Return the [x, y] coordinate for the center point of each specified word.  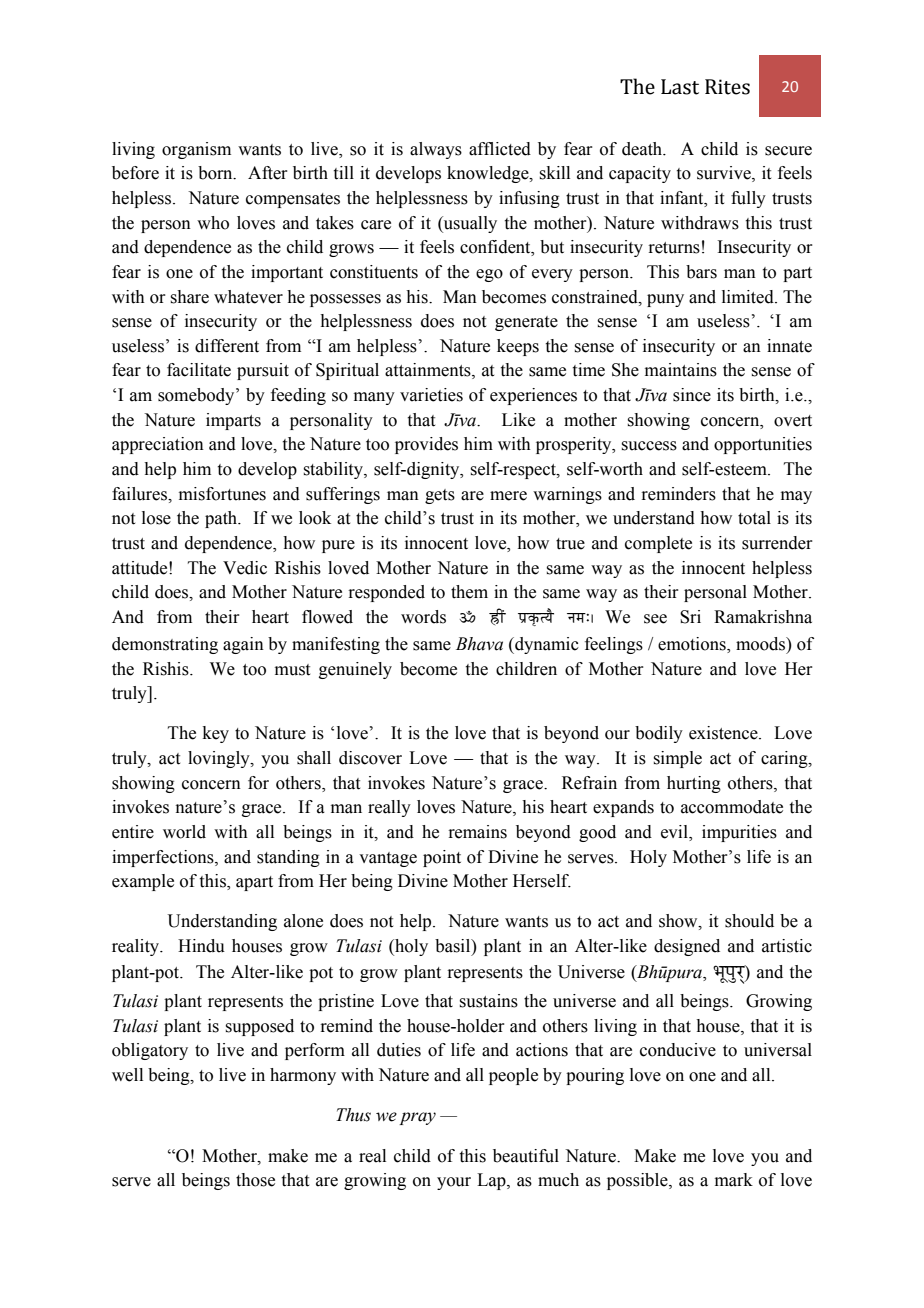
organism [196, 150]
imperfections [164, 858]
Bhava [479, 644]
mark [734, 1180]
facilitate [199, 370]
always [436, 150]
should [749, 921]
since [692, 395]
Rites [727, 87]
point [442, 858]
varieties [431, 395]
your [454, 1183]
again [243, 645]
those [255, 1180]
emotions [693, 645]
